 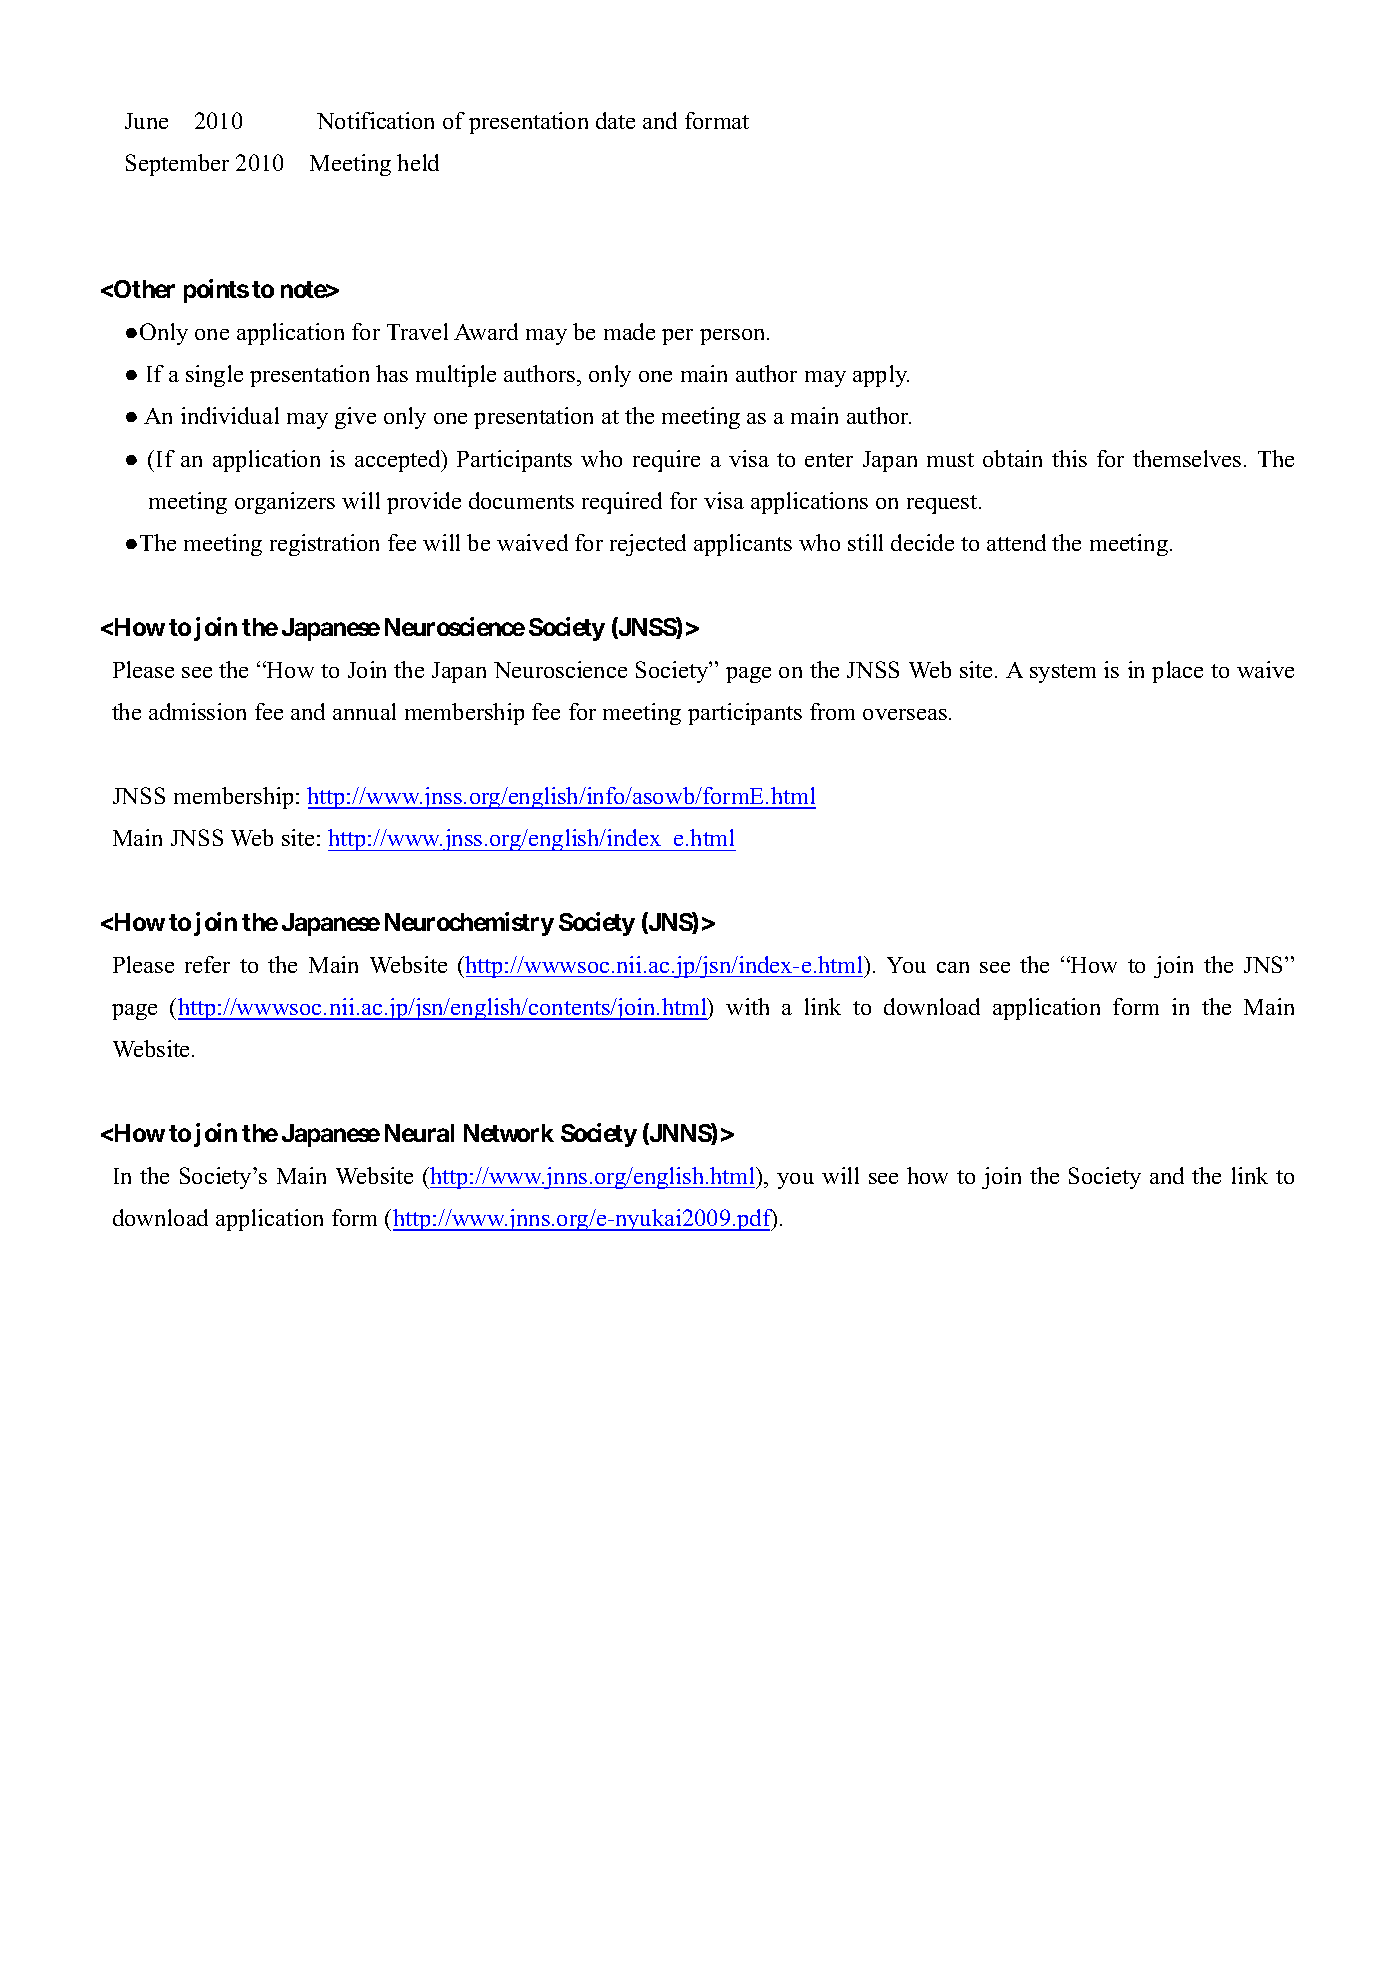 I want to click on Network, so click(x=509, y=1133).
